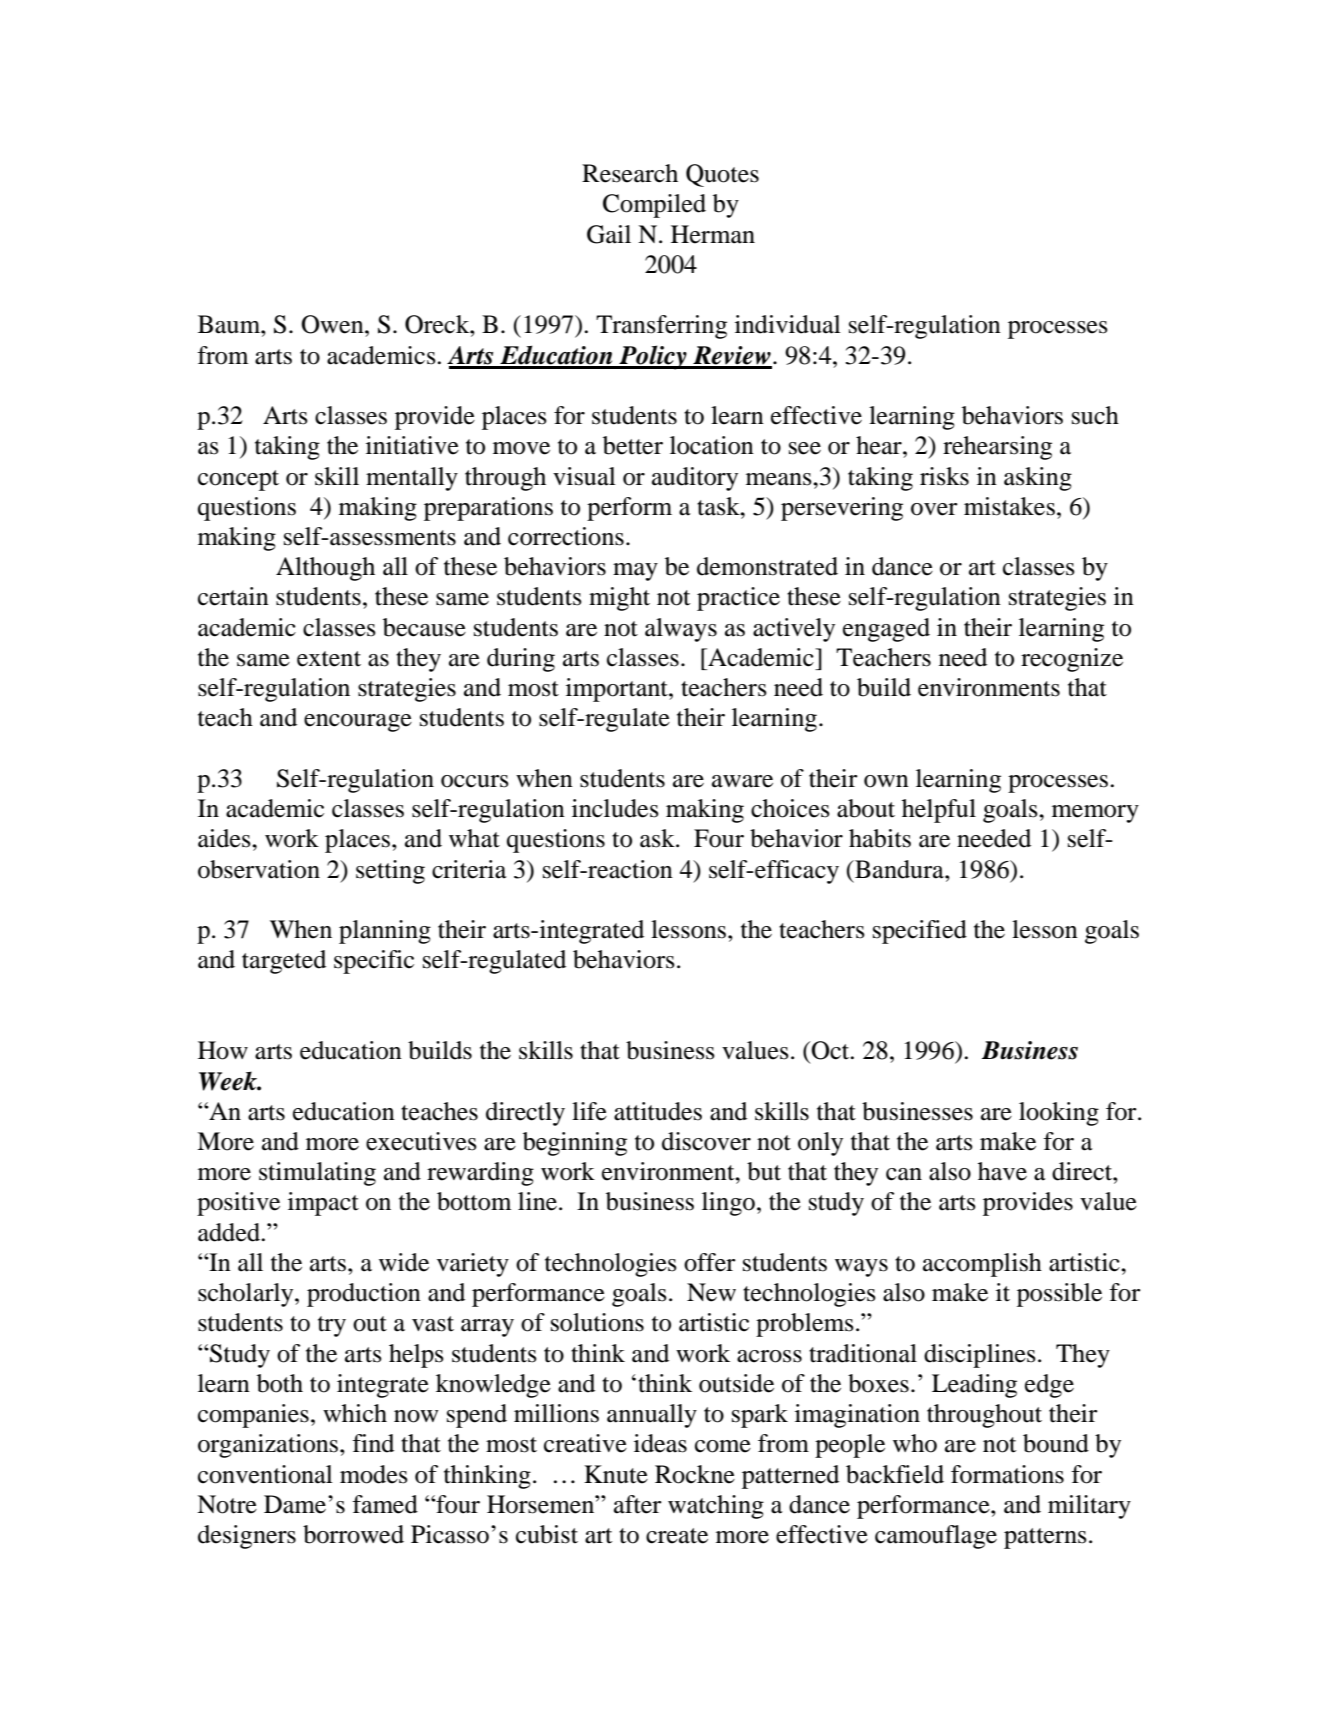 This screenshot has width=1342, height=1736. I want to click on lingo, so click(728, 1204).
